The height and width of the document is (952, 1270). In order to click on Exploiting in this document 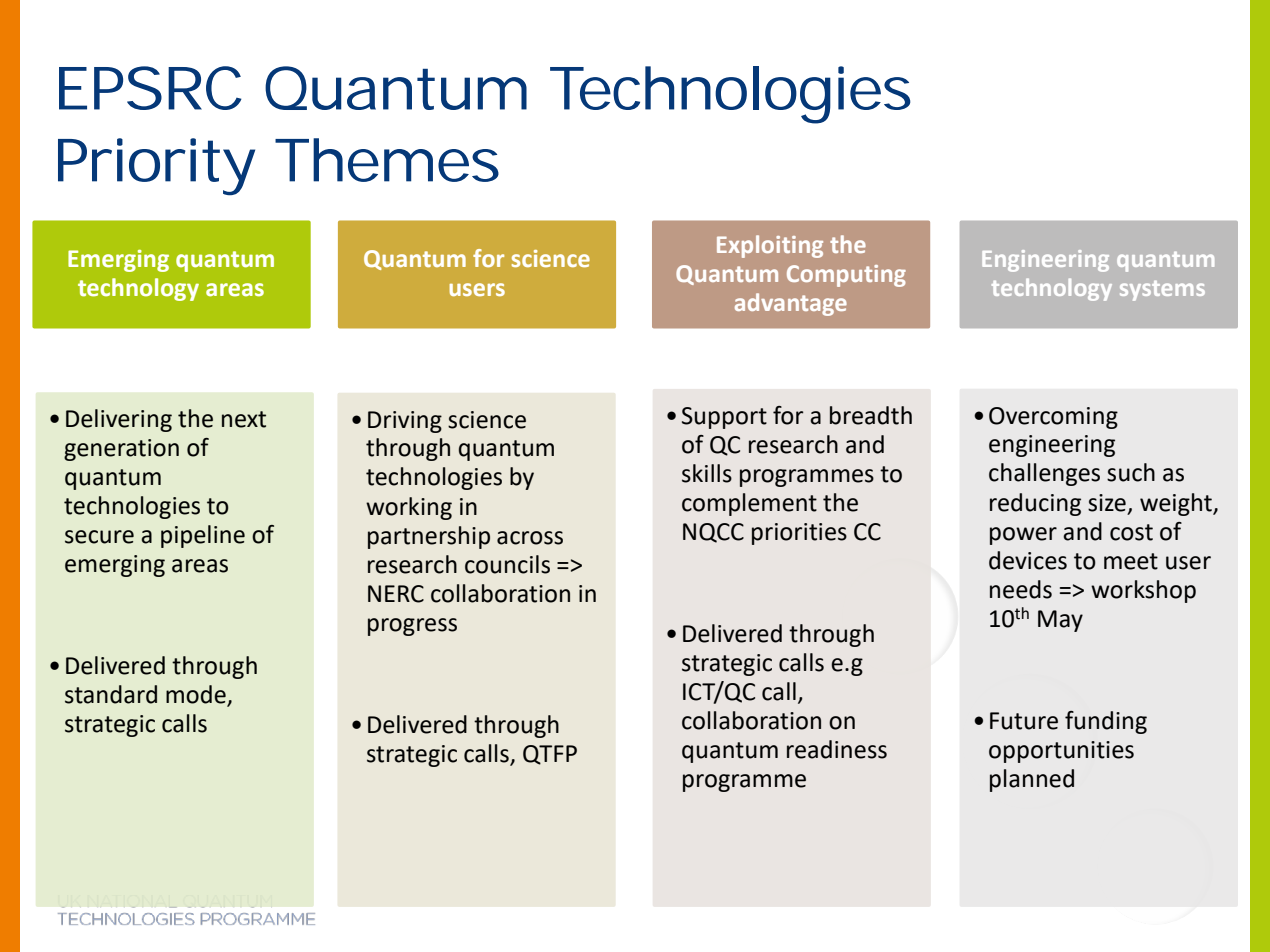, I will do `click(770, 246)`.
